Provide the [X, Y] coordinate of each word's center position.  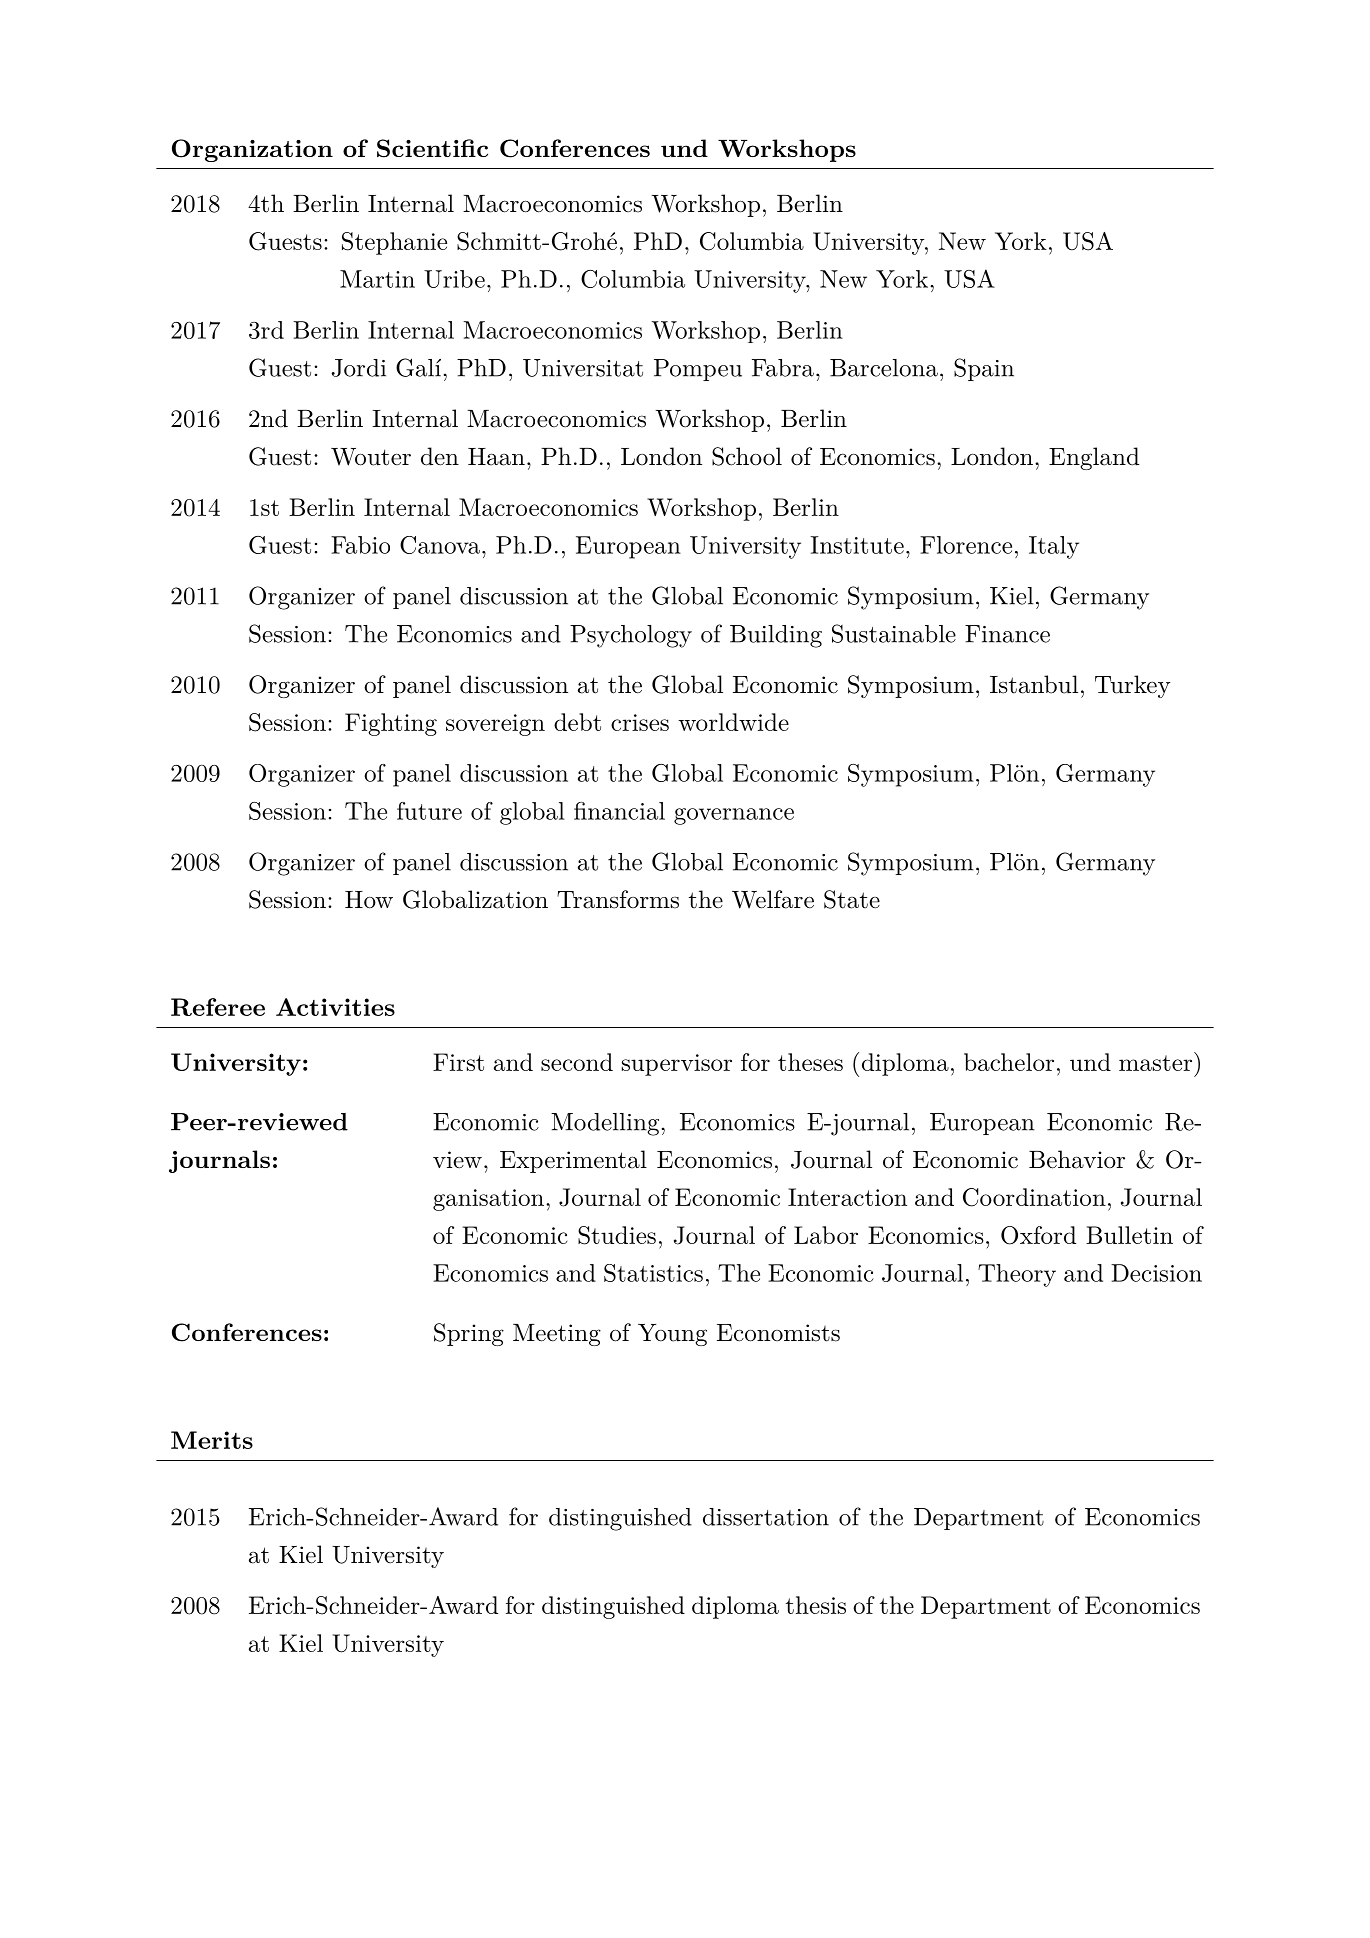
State [852, 899]
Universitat [583, 368]
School [747, 456]
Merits [212, 1440]
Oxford [1038, 1235]
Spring [469, 1334]
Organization [252, 150]
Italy [1054, 547]
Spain [984, 369]
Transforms [618, 899]
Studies [617, 1235]
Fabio [360, 545]
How [369, 900]
